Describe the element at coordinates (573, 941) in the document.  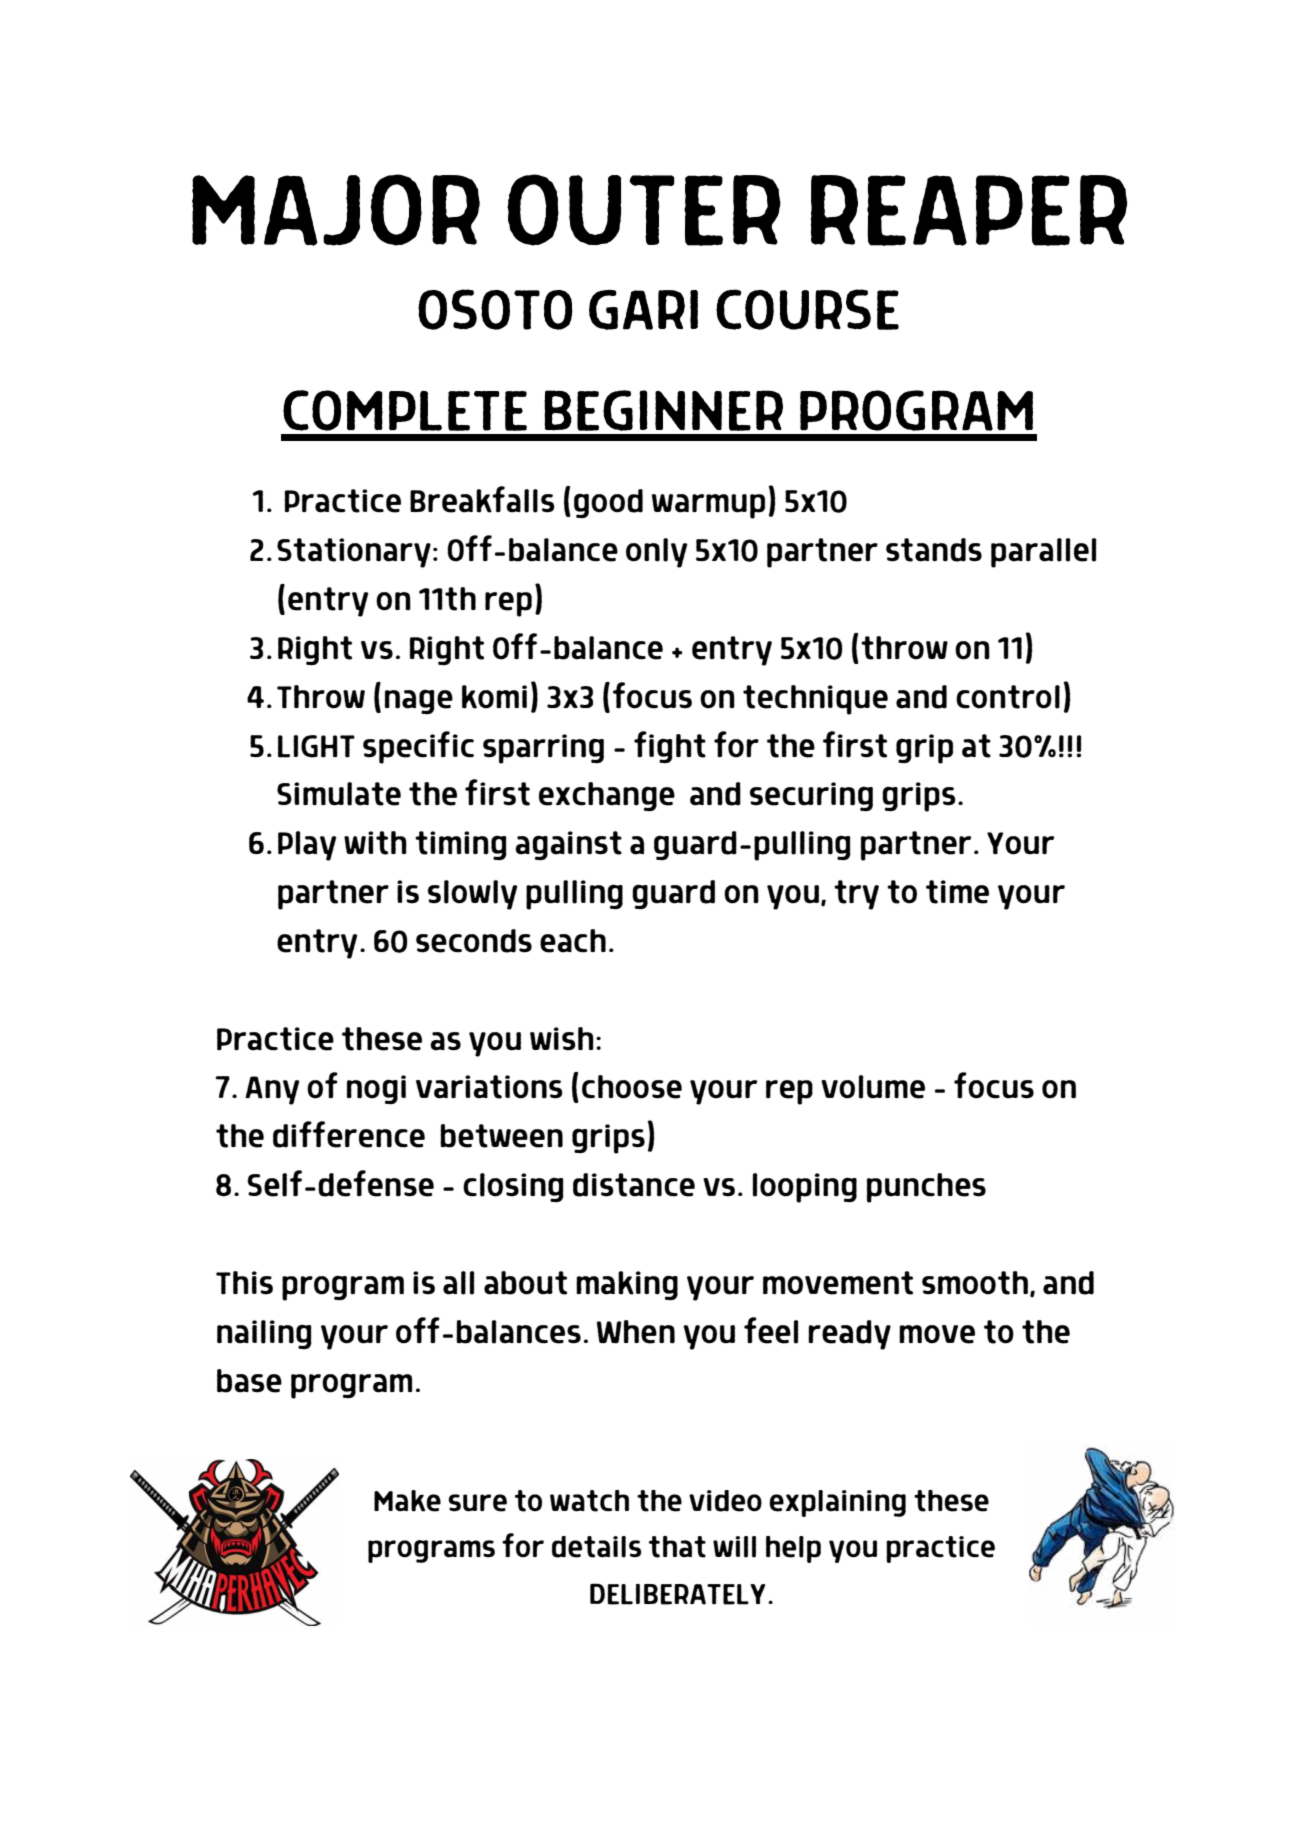
I see `each` at that location.
